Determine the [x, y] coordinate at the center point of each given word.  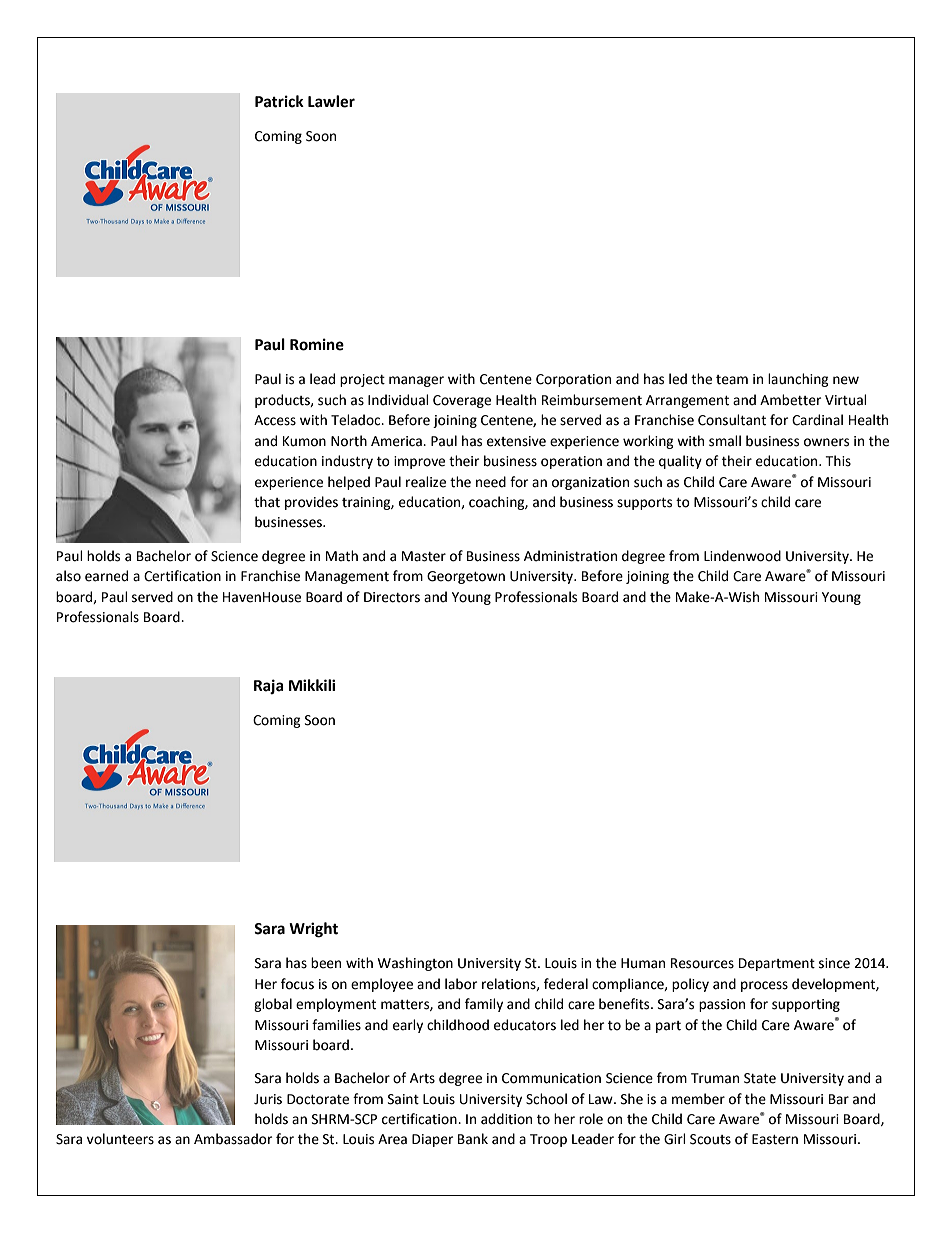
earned [106, 576]
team [732, 380]
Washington [415, 964]
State [760, 1078]
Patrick [279, 101]
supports [644, 504]
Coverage [462, 401]
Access [275, 420]
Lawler [331, 101]
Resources [702, 963]
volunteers [120, 1139]
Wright [313, 930]
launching [798, 380]
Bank [473, 1139]
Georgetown [466, 577]
